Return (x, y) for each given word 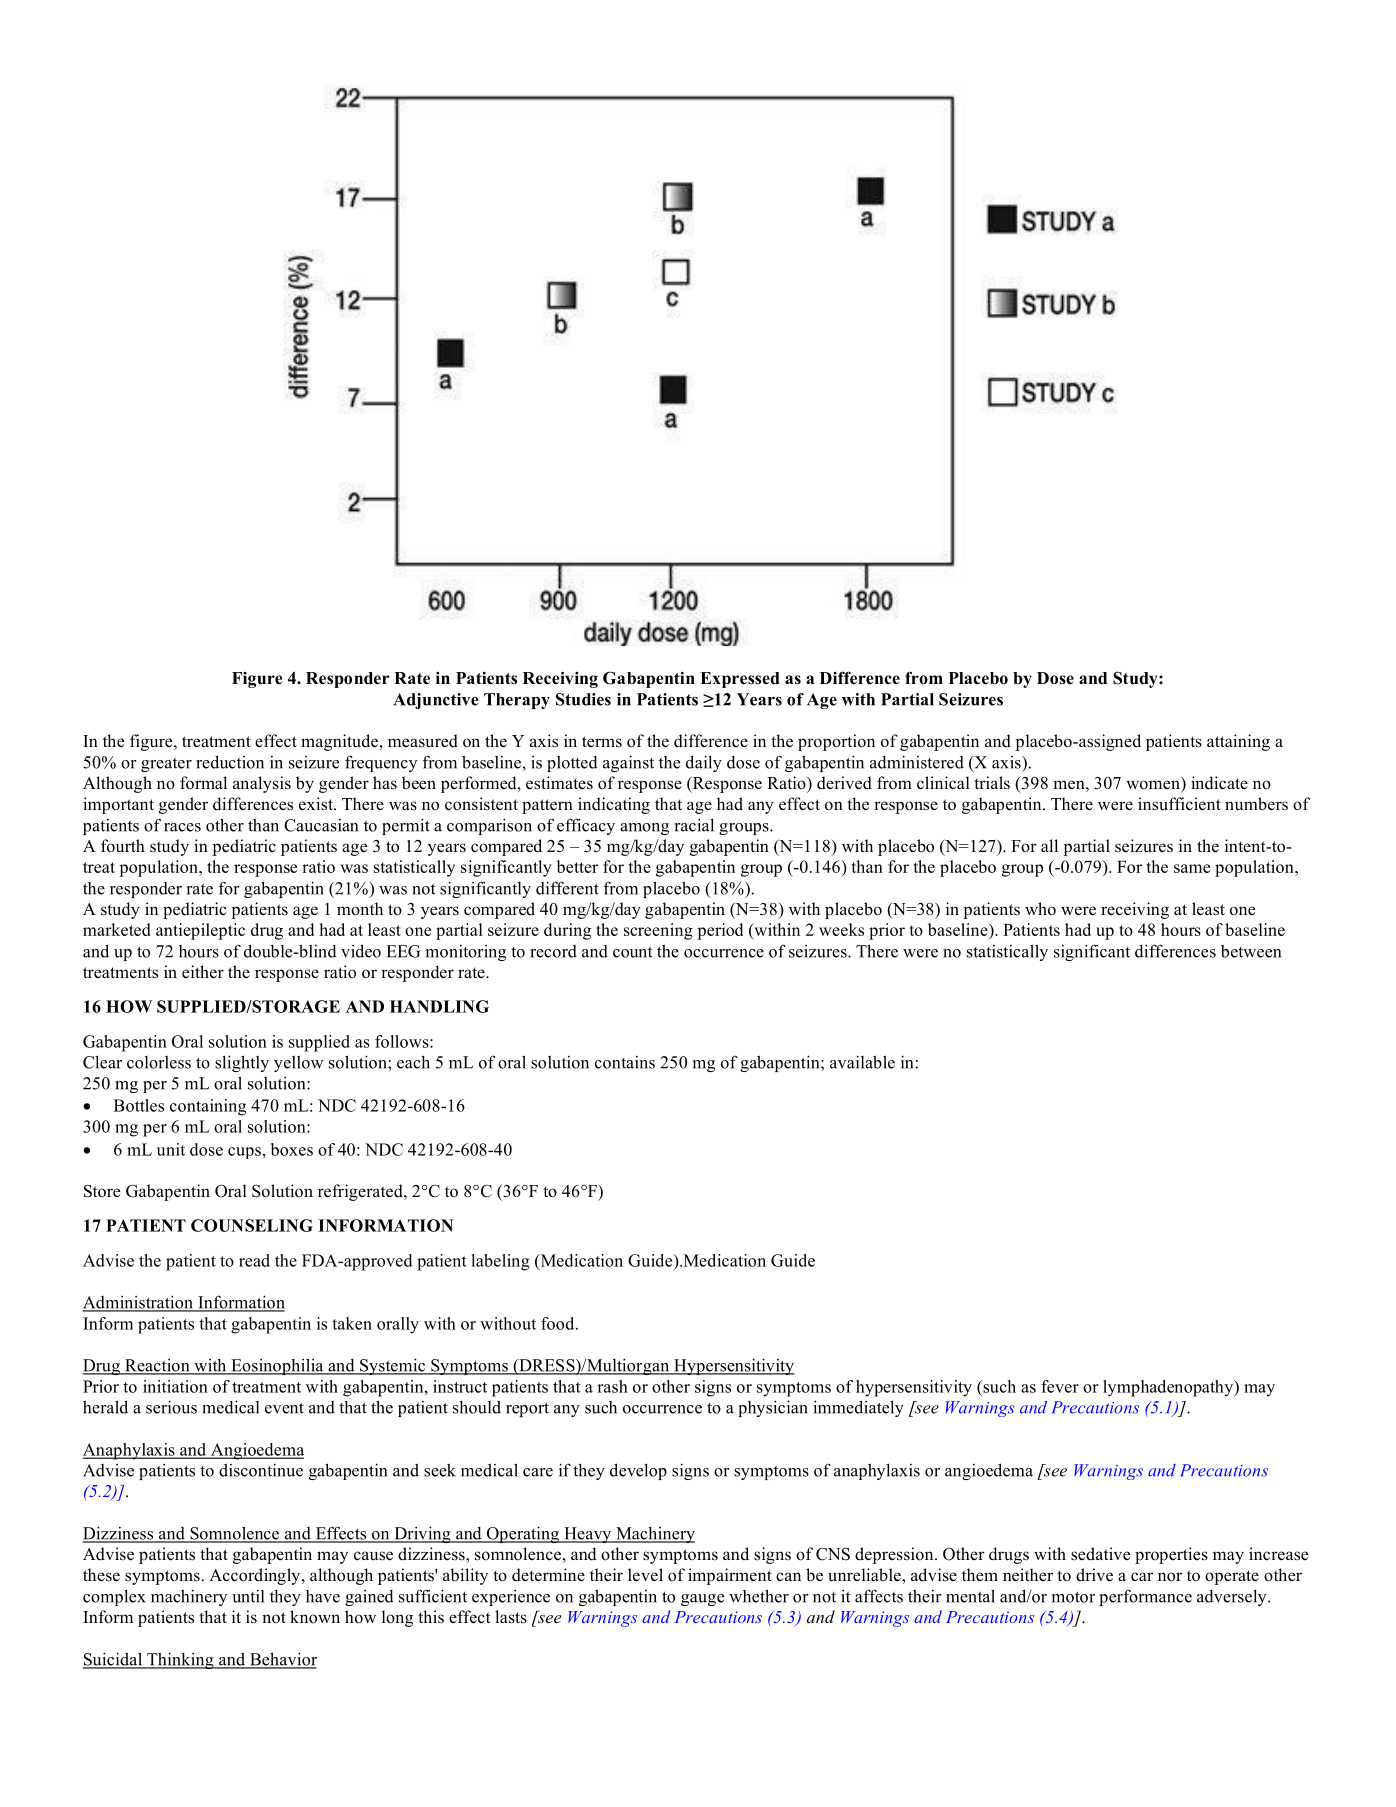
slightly (242, 1063)
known (315, 1617)
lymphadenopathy (1169, 1388)
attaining (1238, 742)
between (1251, 951)
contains (625, 1062)
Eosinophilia (277, 1366)
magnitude (341, 742)
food (559, 1323)
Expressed (740, 680)
